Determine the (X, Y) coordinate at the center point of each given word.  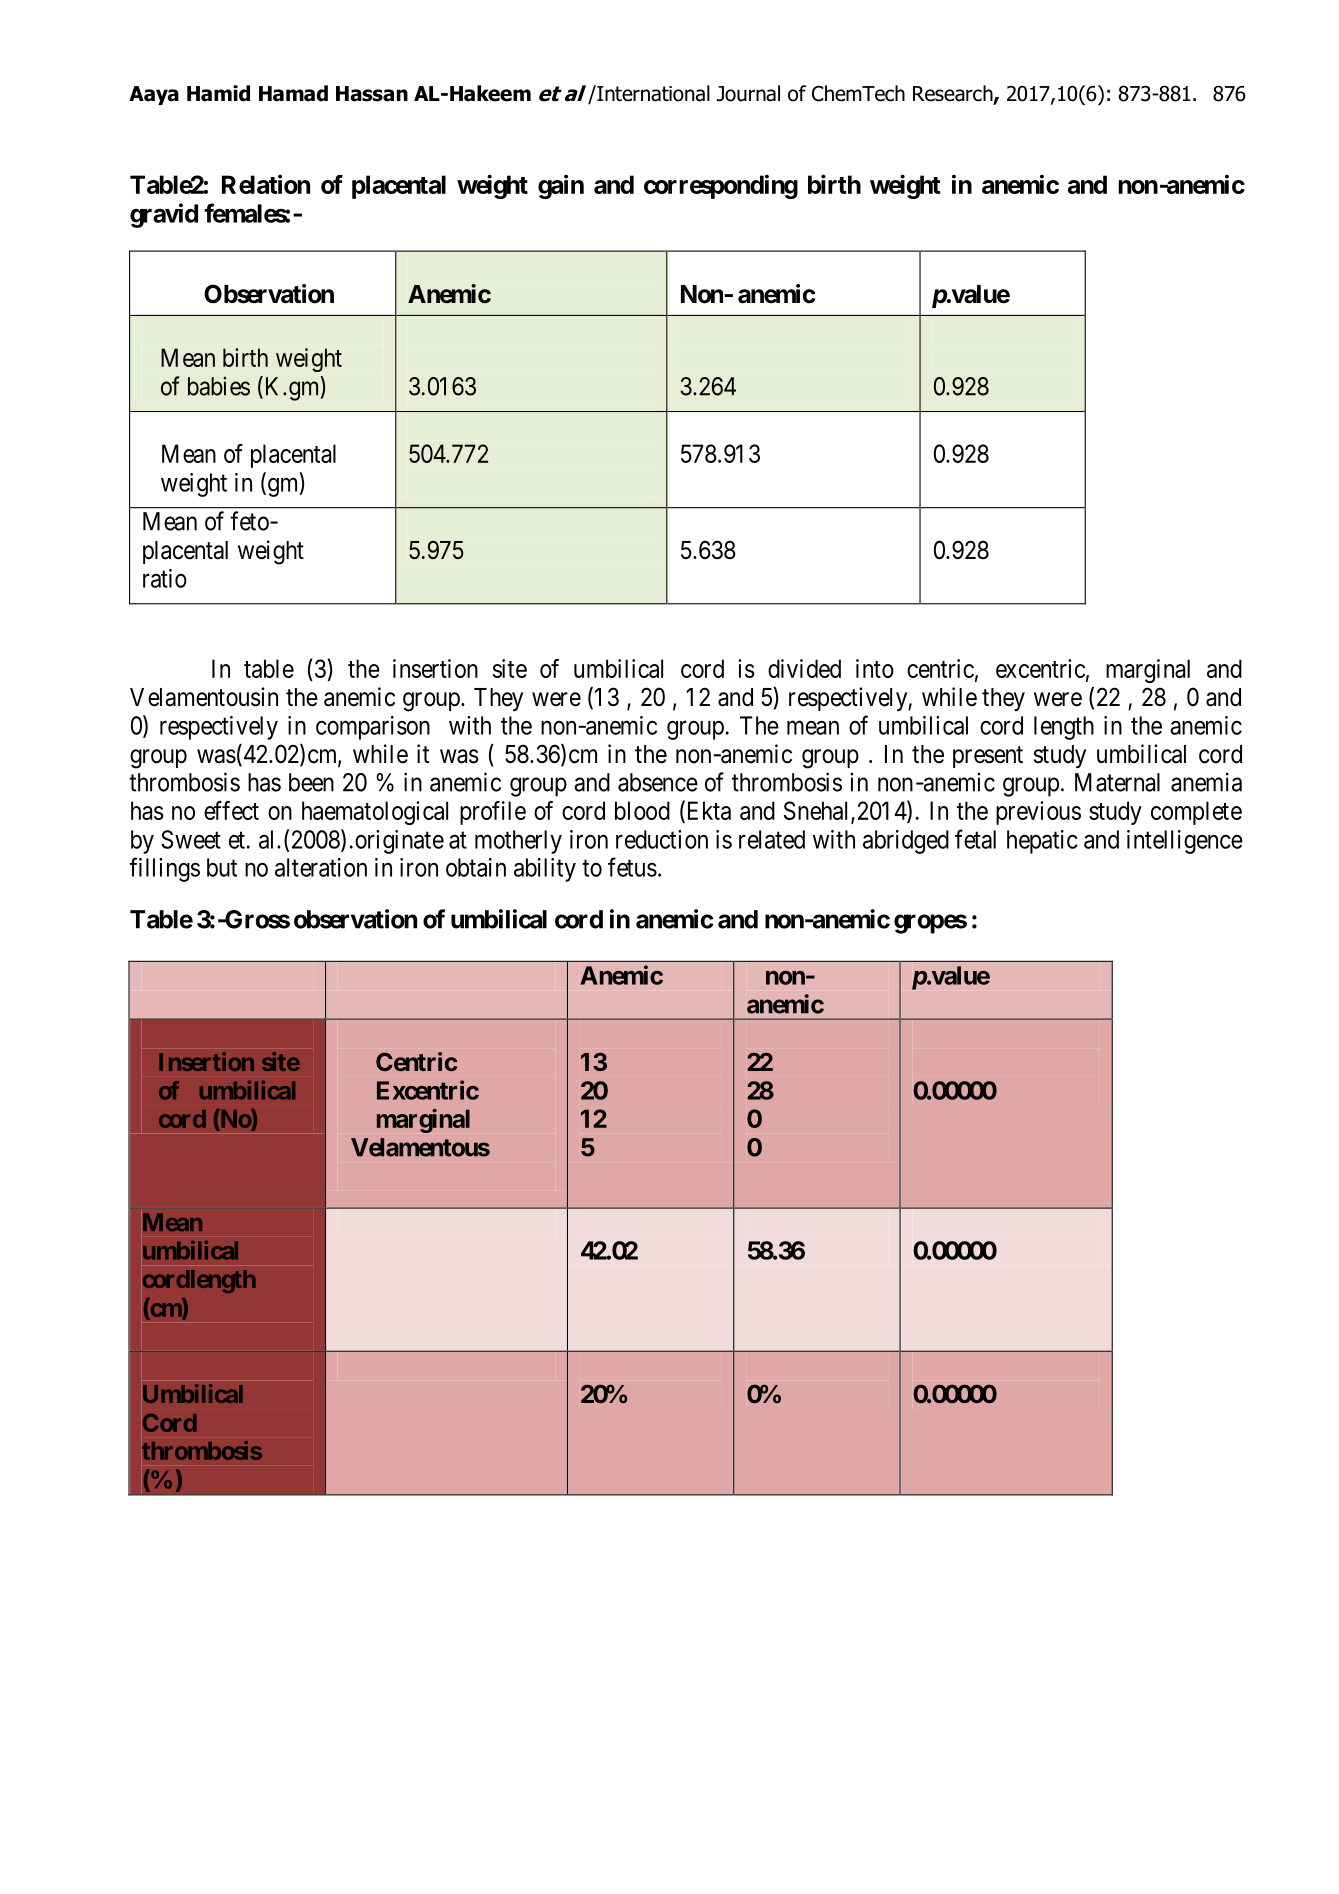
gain (561, 186)
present (988, 757)
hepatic (1042, 842)
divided (804, 668)
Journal (748, 93)
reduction (662, 839)
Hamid (218, 93)
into (875, 668)
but (222, 867)
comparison (373, 728)
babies (219, 386)
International (652, 93)
